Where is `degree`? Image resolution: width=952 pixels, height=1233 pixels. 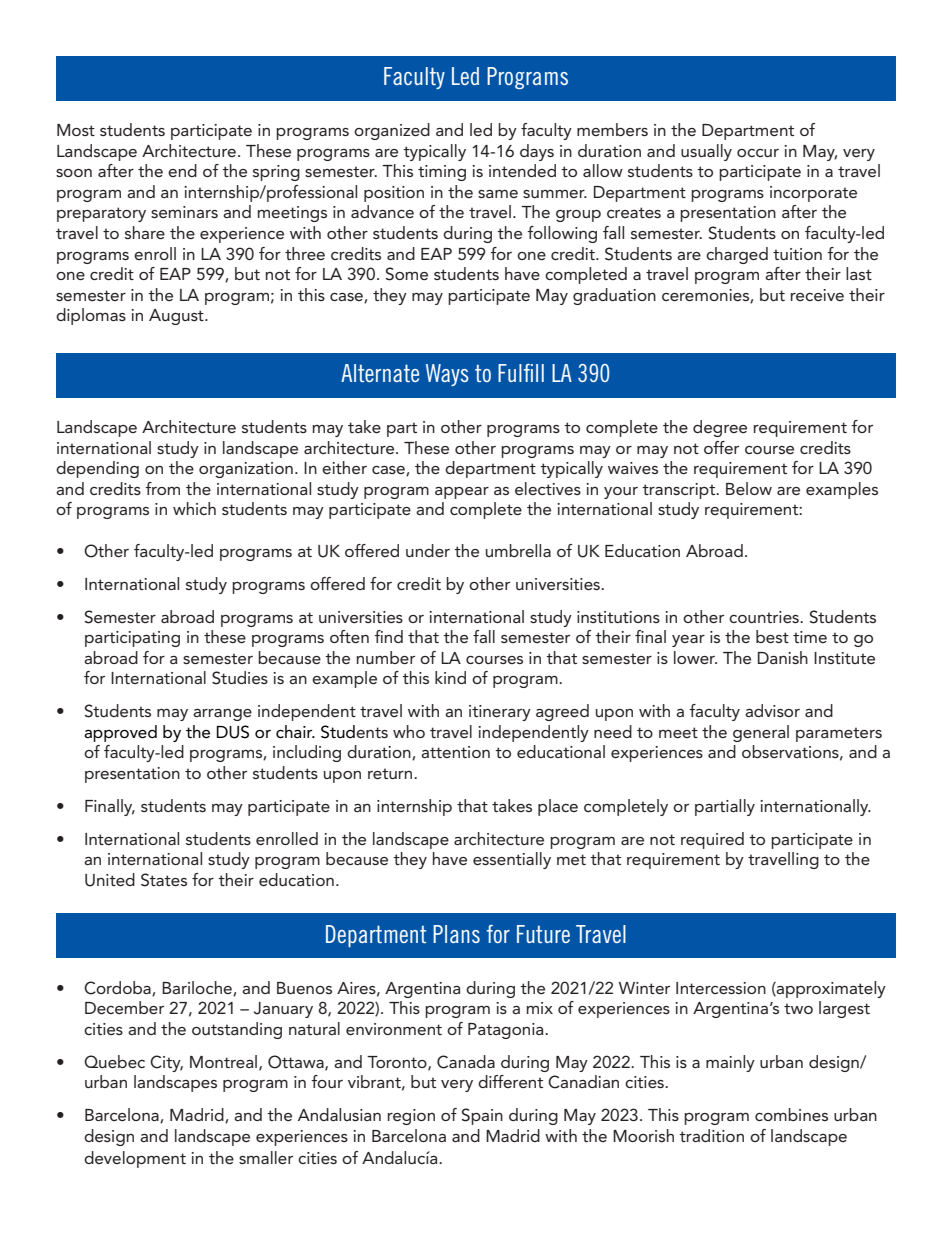
degree is located at coordinates (720, 428).
